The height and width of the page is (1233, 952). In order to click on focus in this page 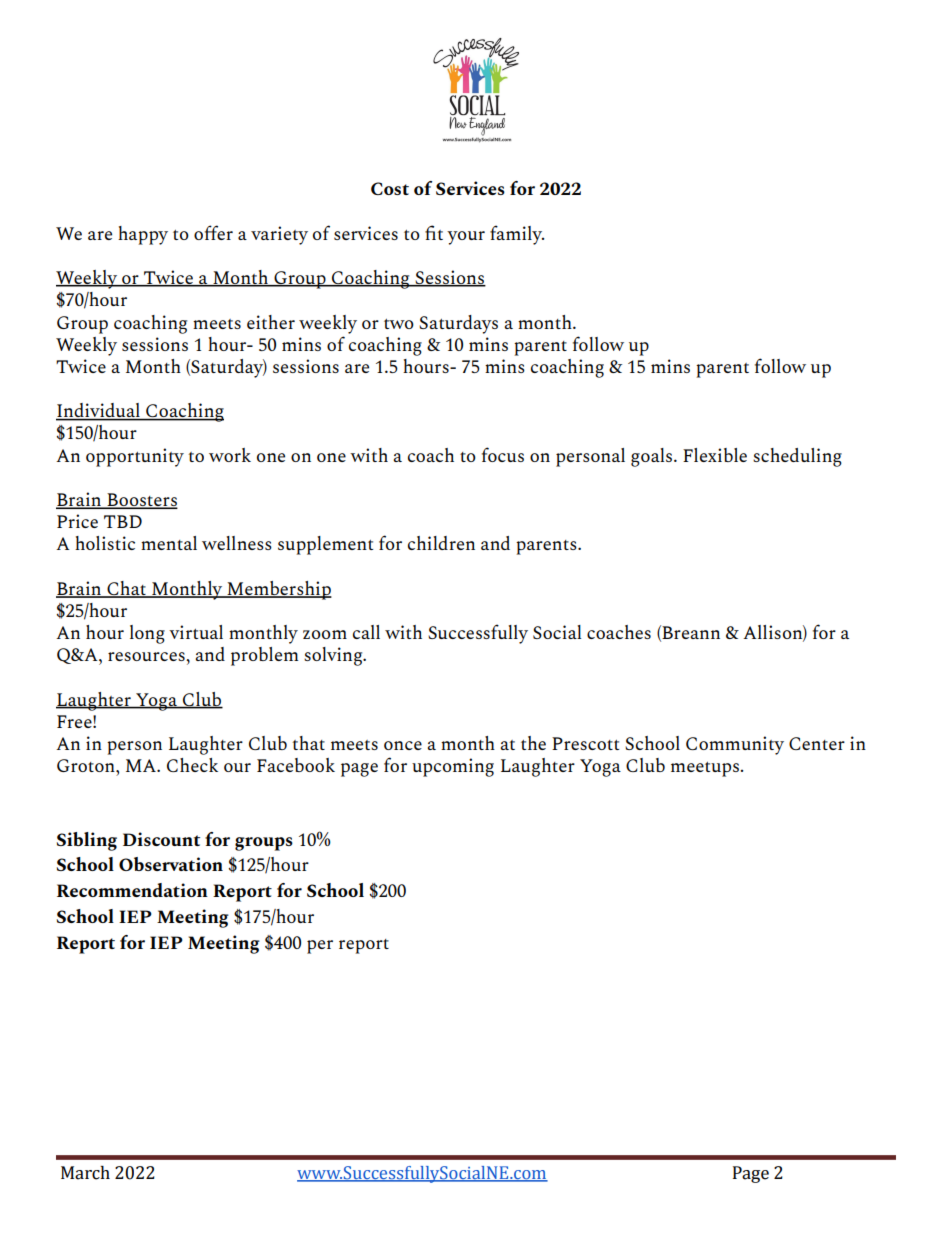, I will do `click(503, 454)`.
